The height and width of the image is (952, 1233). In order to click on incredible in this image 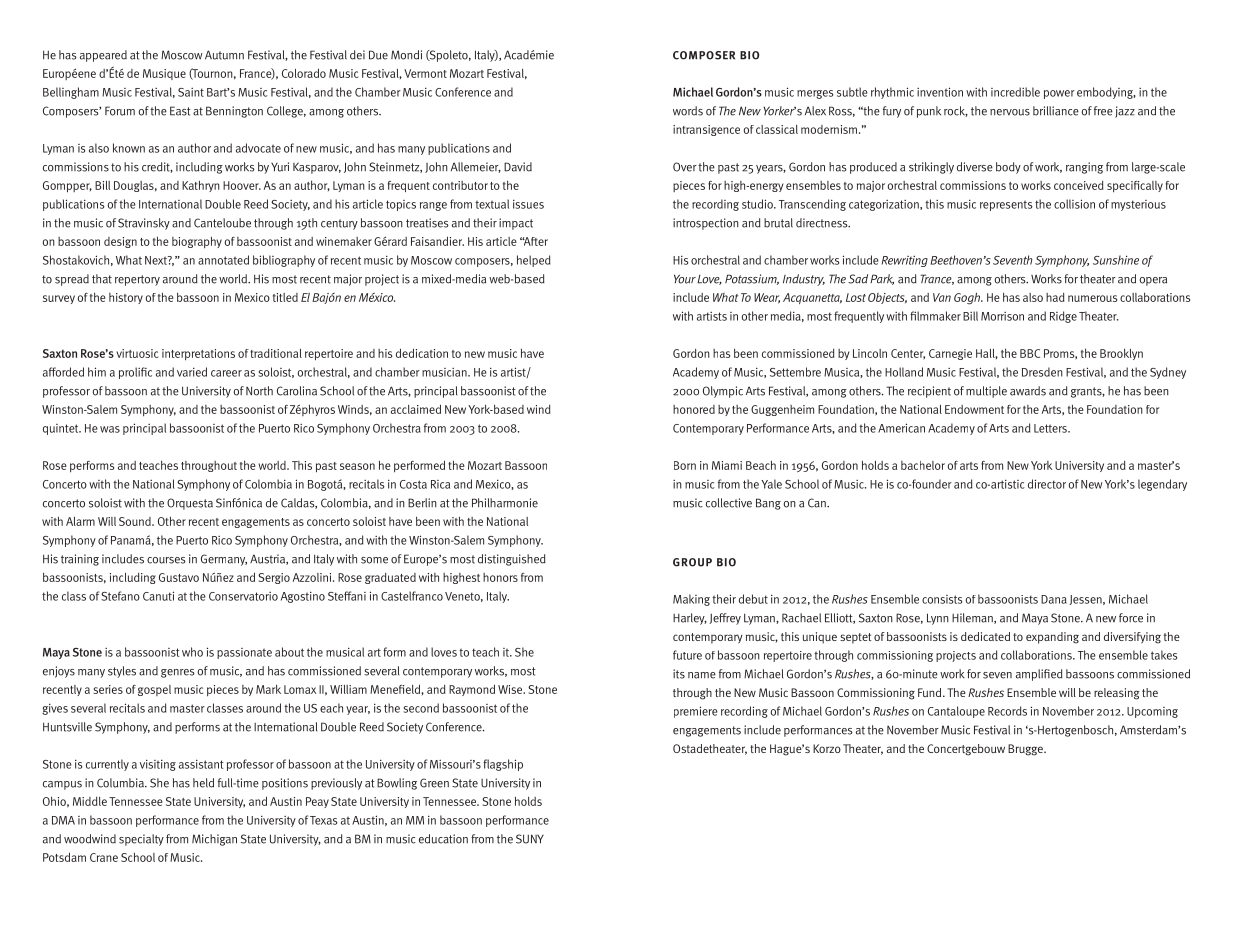, I will do `click(1015, 92)`.
